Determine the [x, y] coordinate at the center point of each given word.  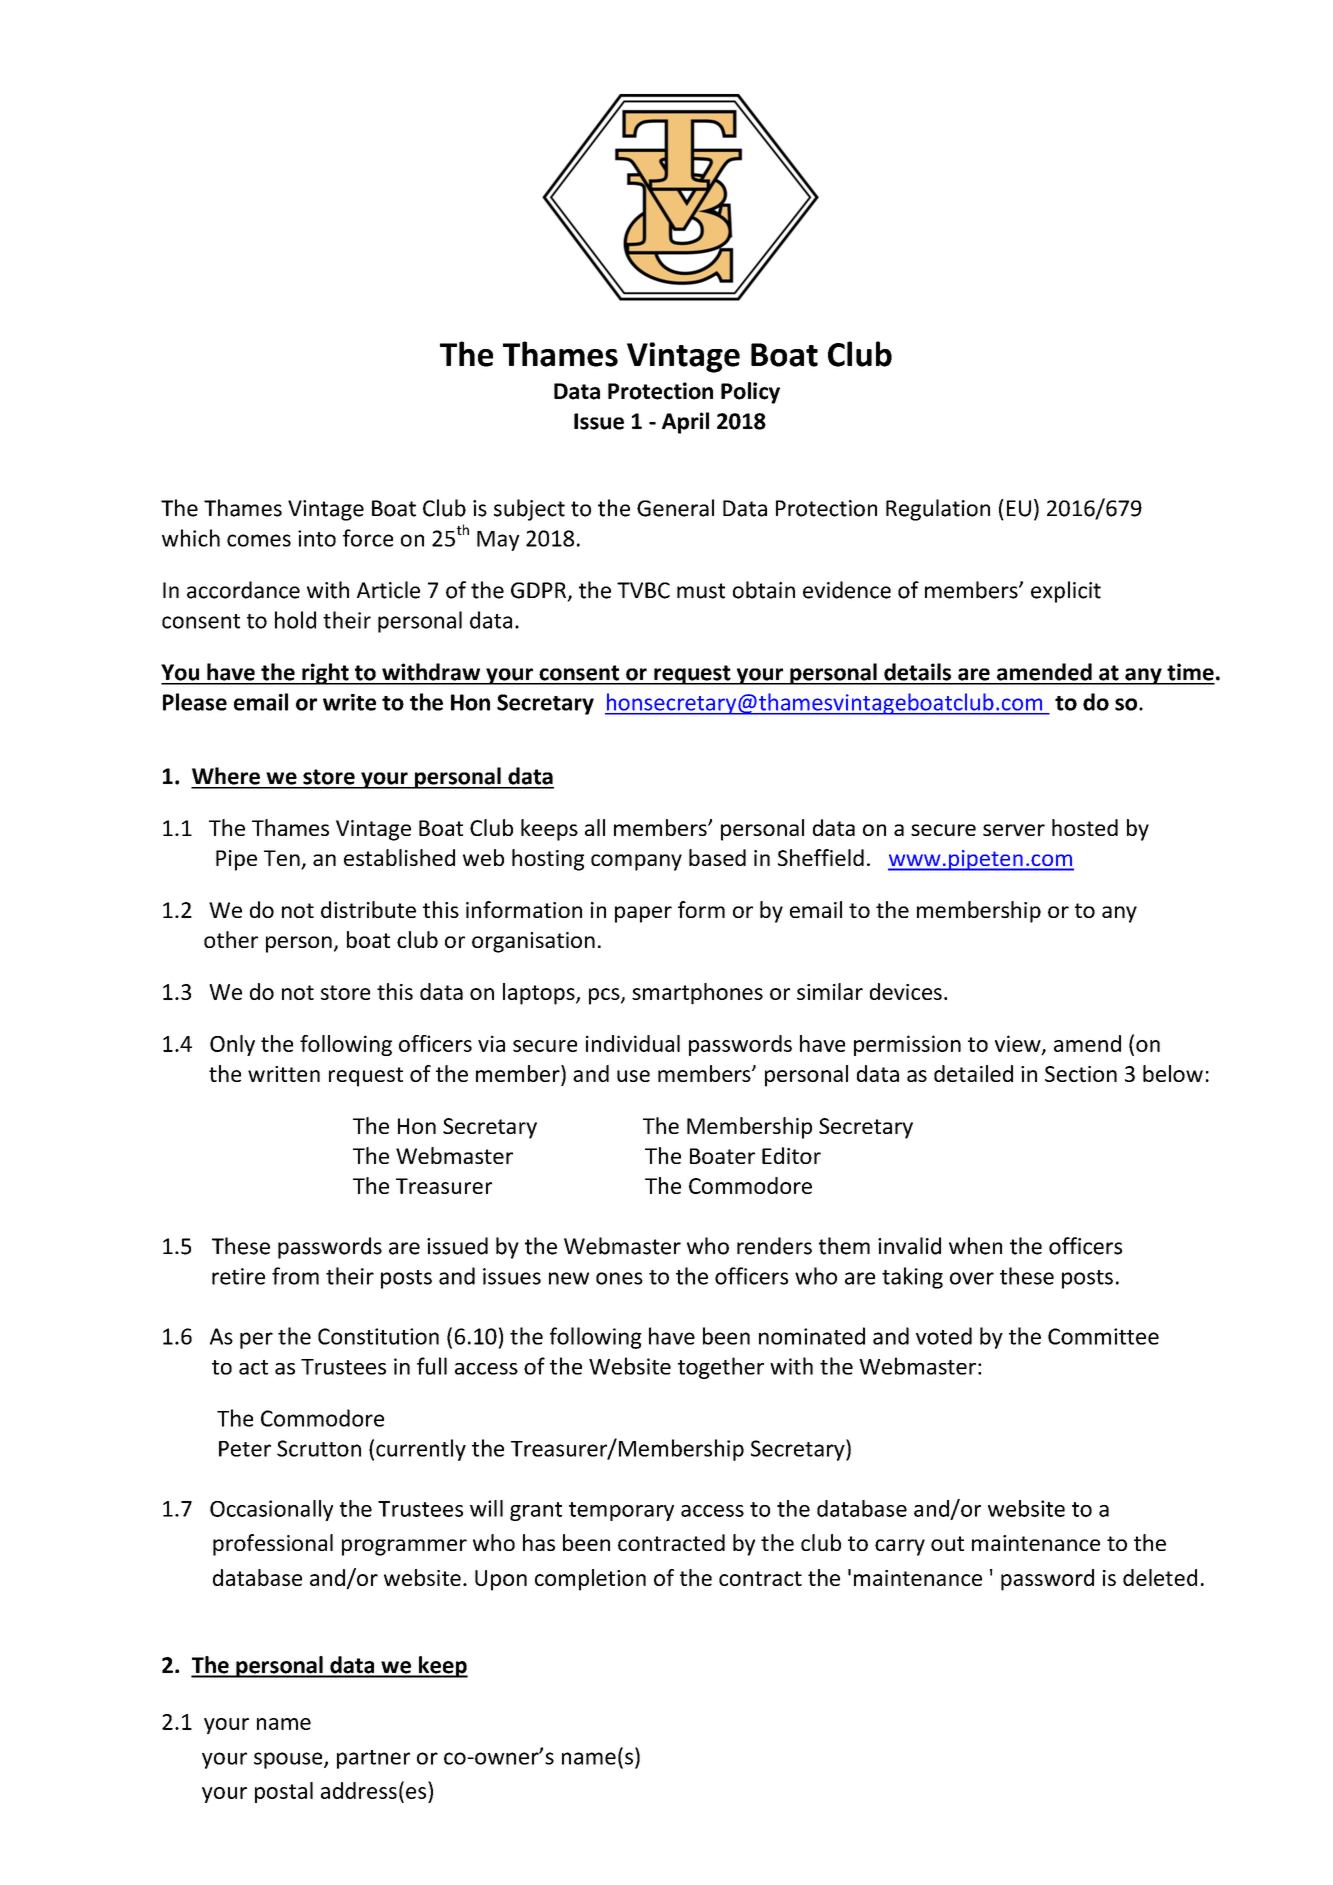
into [317, 538]
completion [590, 1580]
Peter [245, 1449]
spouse [289, 1760]
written [284, 1074]
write [349, 702]
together [721, 1368]
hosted [1085, 827]
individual [633, 1043]
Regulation [938, 510]
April [685, 423]
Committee [1103, 1336]
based [717, 857]
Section [1081, 1074]
